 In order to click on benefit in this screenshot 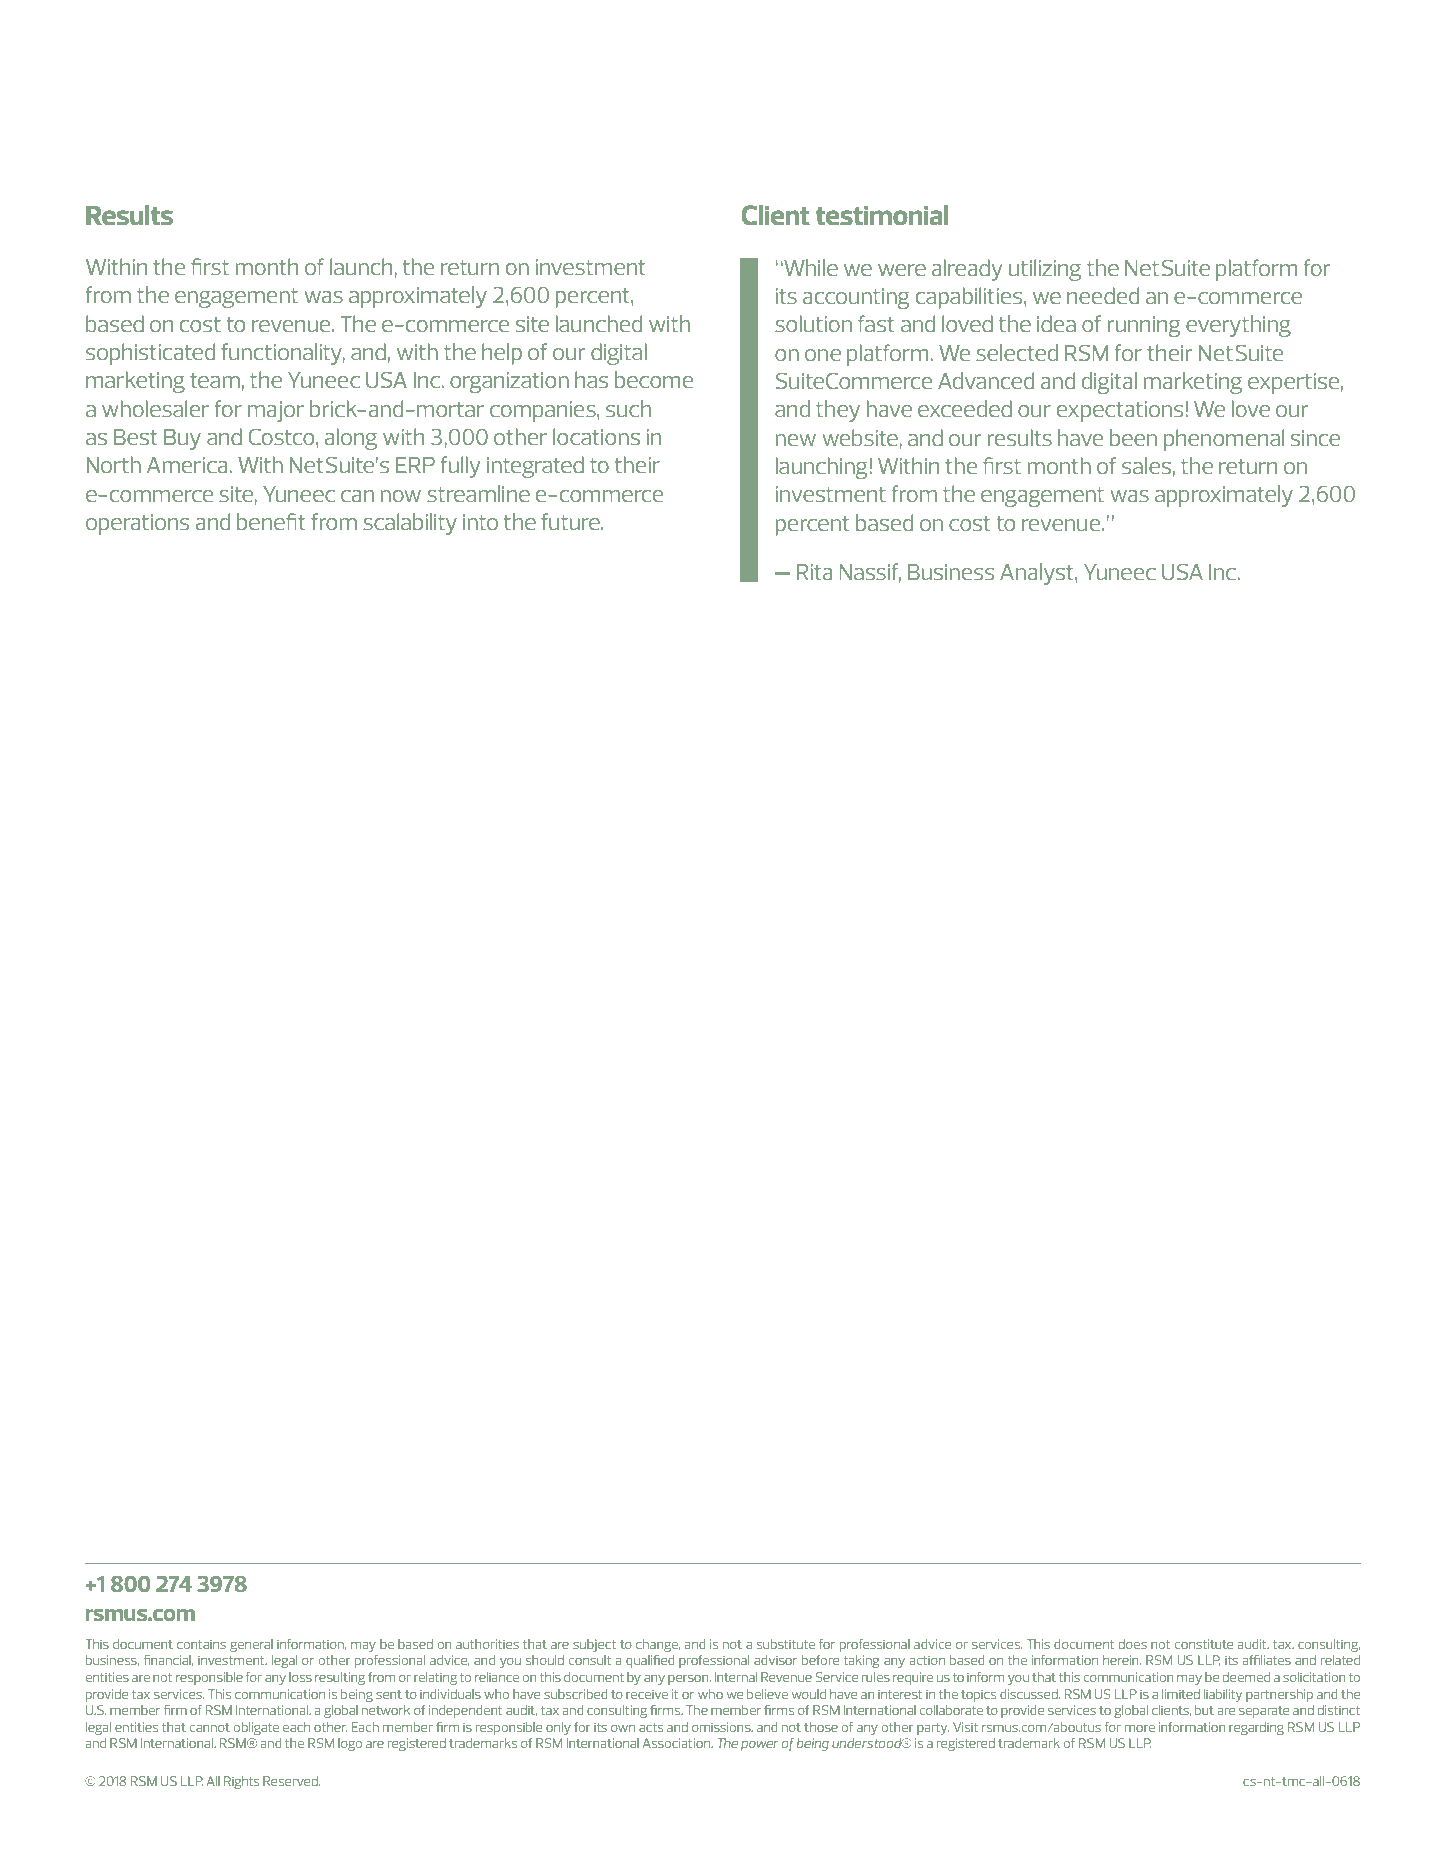, I will do `click(271, 521)`.
